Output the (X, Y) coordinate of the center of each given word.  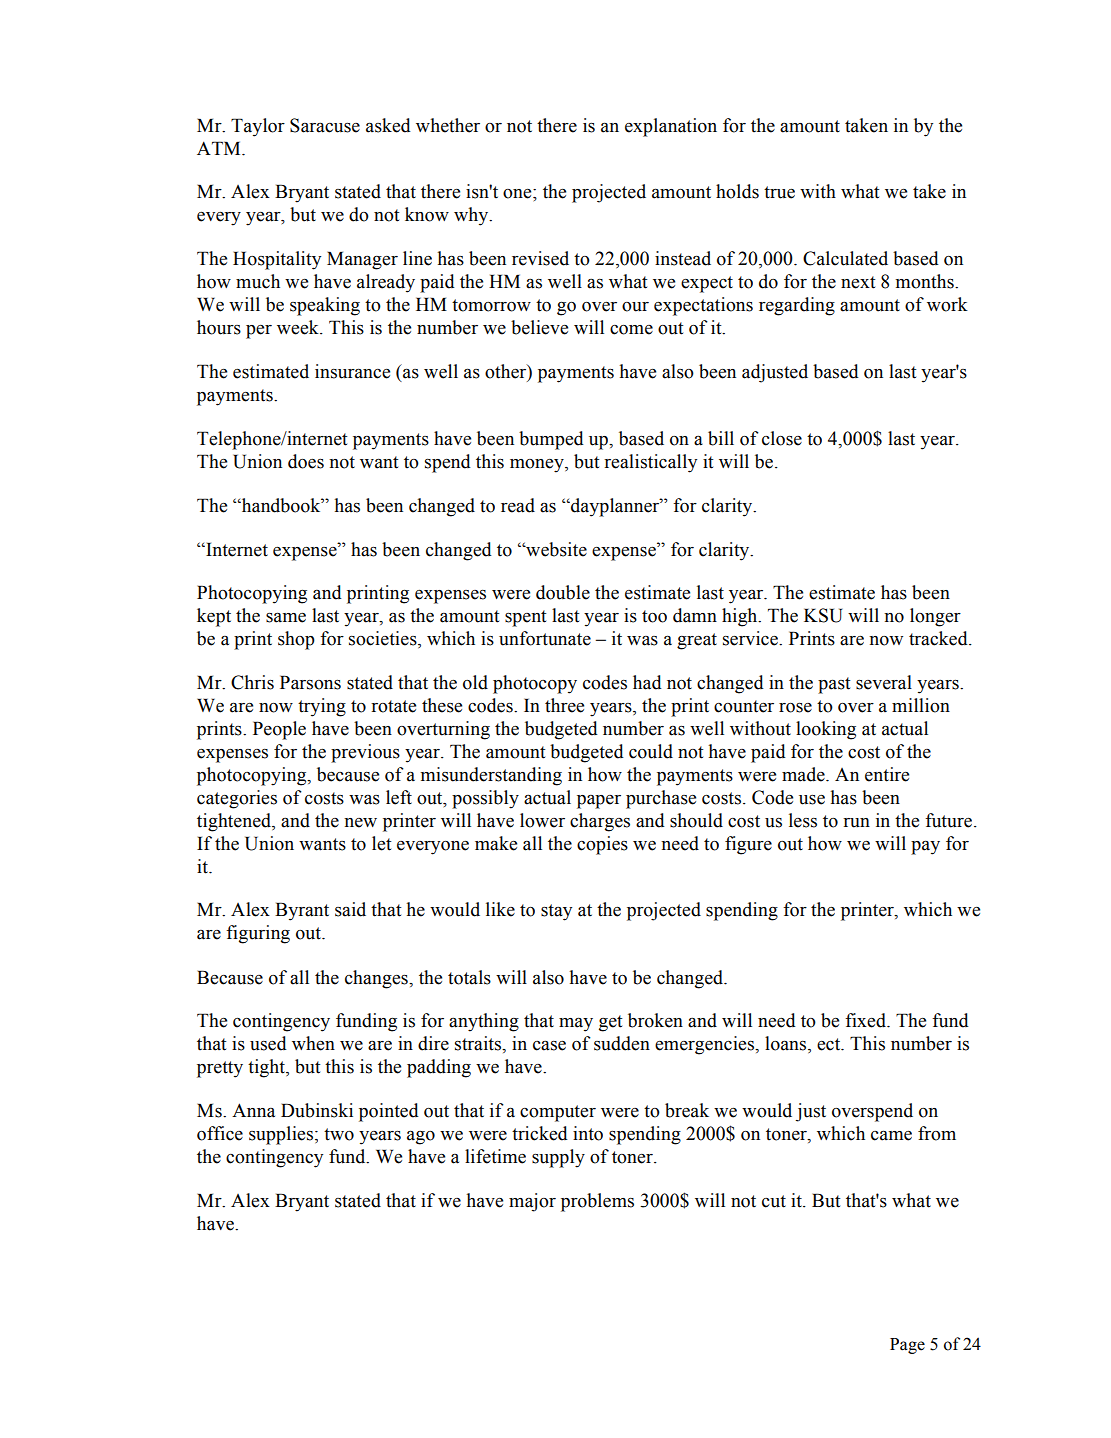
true (779, 192)
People (279, 730)
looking (826, 730)
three (564, 705)
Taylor (258, 127)
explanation (671, 127)
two (339, 1134)
